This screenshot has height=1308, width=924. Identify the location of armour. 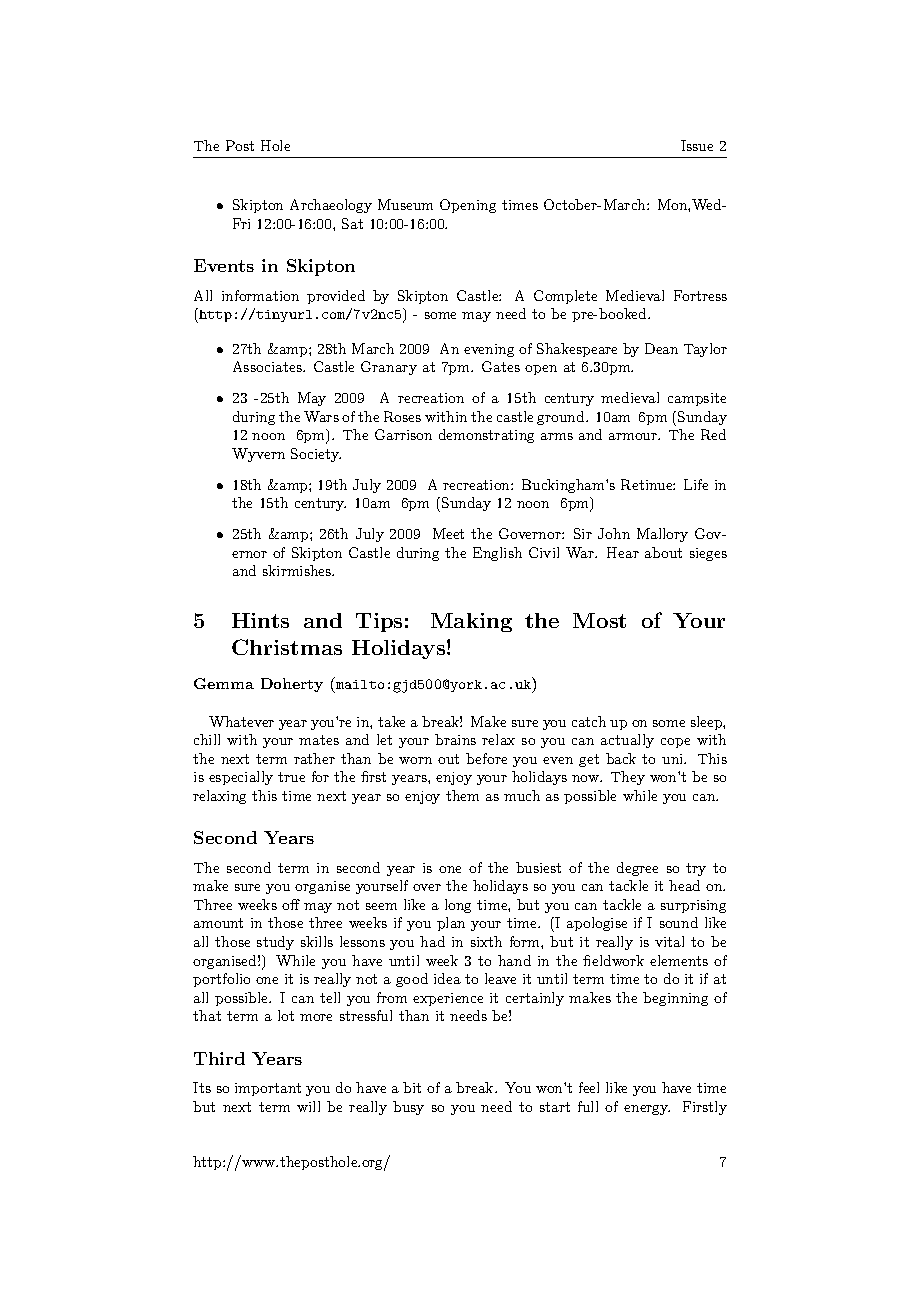
(634, 436).
